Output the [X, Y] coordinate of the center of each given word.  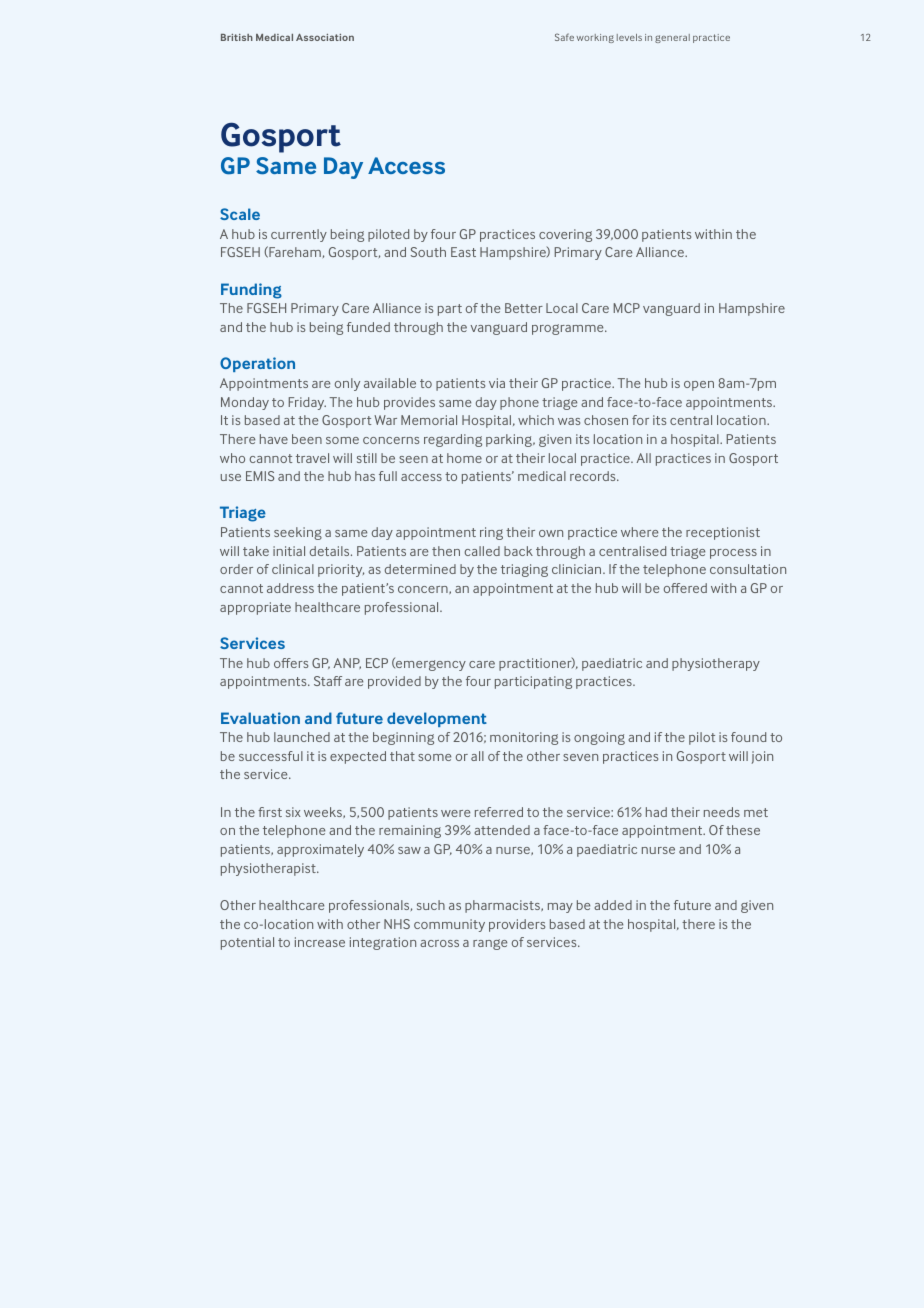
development [437, 719]
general [672, 38]
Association [325, 37]
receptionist [723, 533]
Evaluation [260, 718]
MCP [627, 308]
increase [320, 942]
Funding [251, 291]
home [464, 458]
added [613, 905]
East [463, 252]
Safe [564, 37]
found [748, 737]
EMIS [260, 476]
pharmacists [503, 906]
